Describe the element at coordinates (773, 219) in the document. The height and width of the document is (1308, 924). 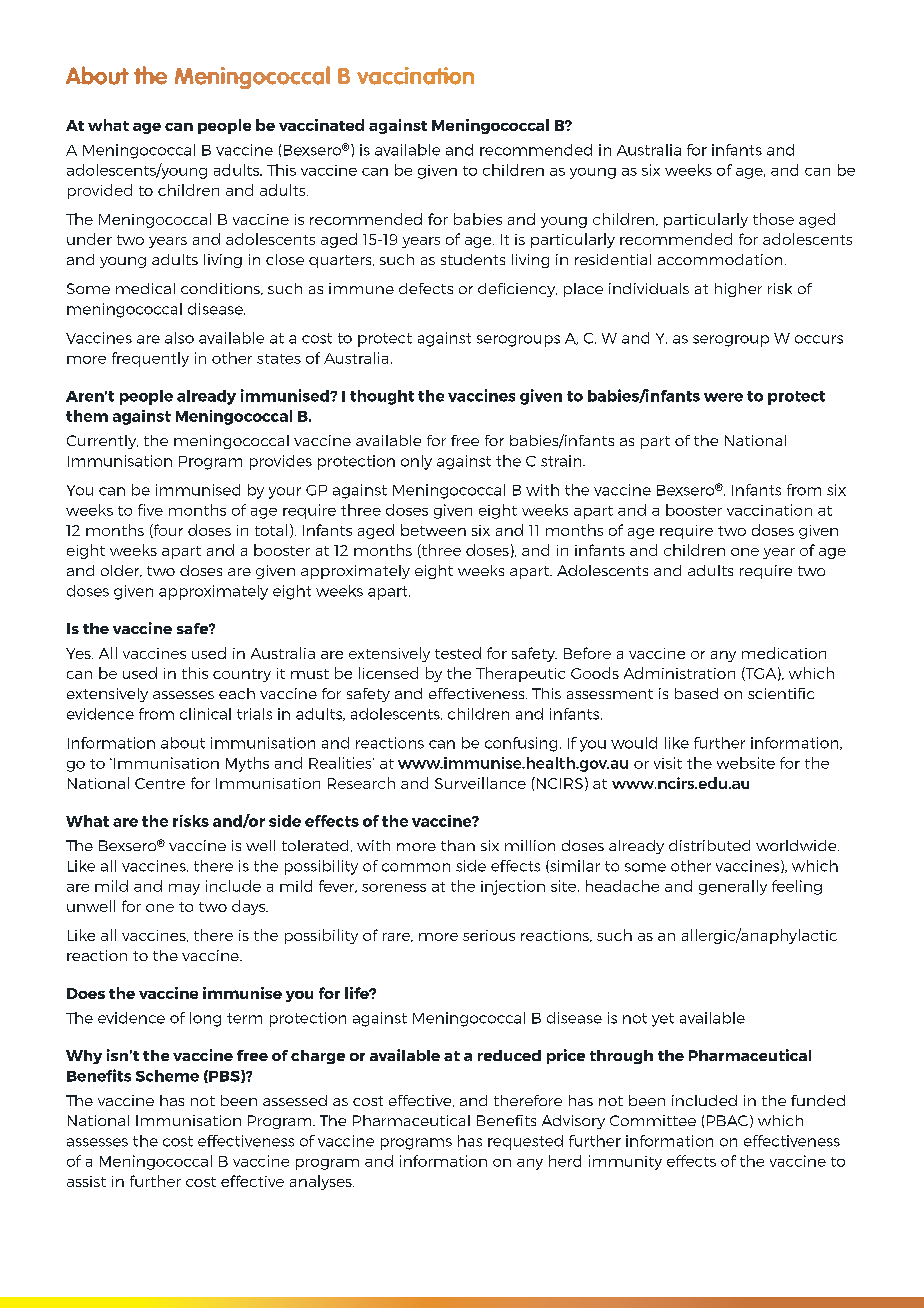
I see `those` at that location.
